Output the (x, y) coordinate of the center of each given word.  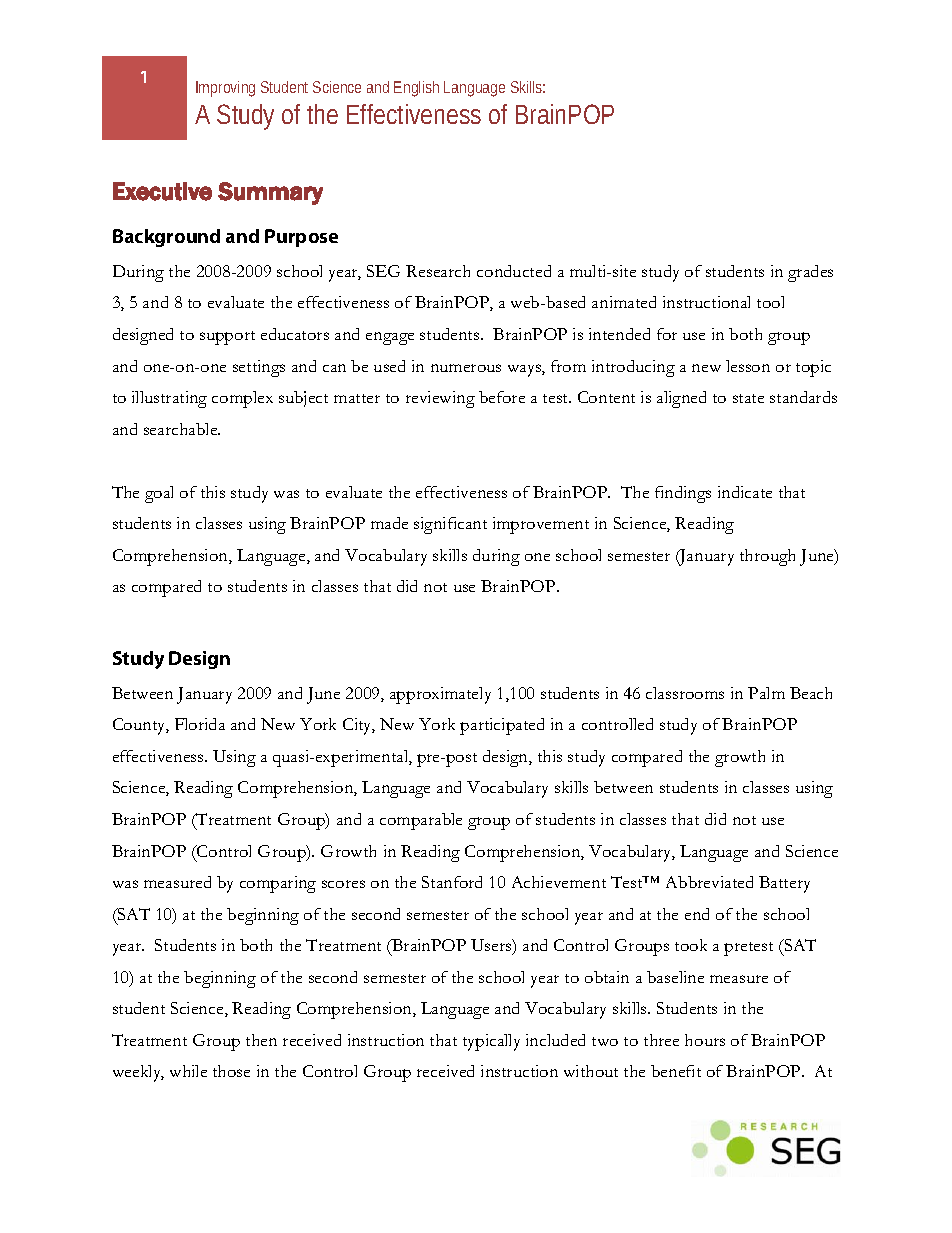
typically (491, 1042)
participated (502, 726)
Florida (200, 724)
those (231, 1071)
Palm (766, 693)
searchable (182, 429)
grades (810, 273)
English (416, 89)
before (502, 397)
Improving (225, 89)
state (748, 398)
